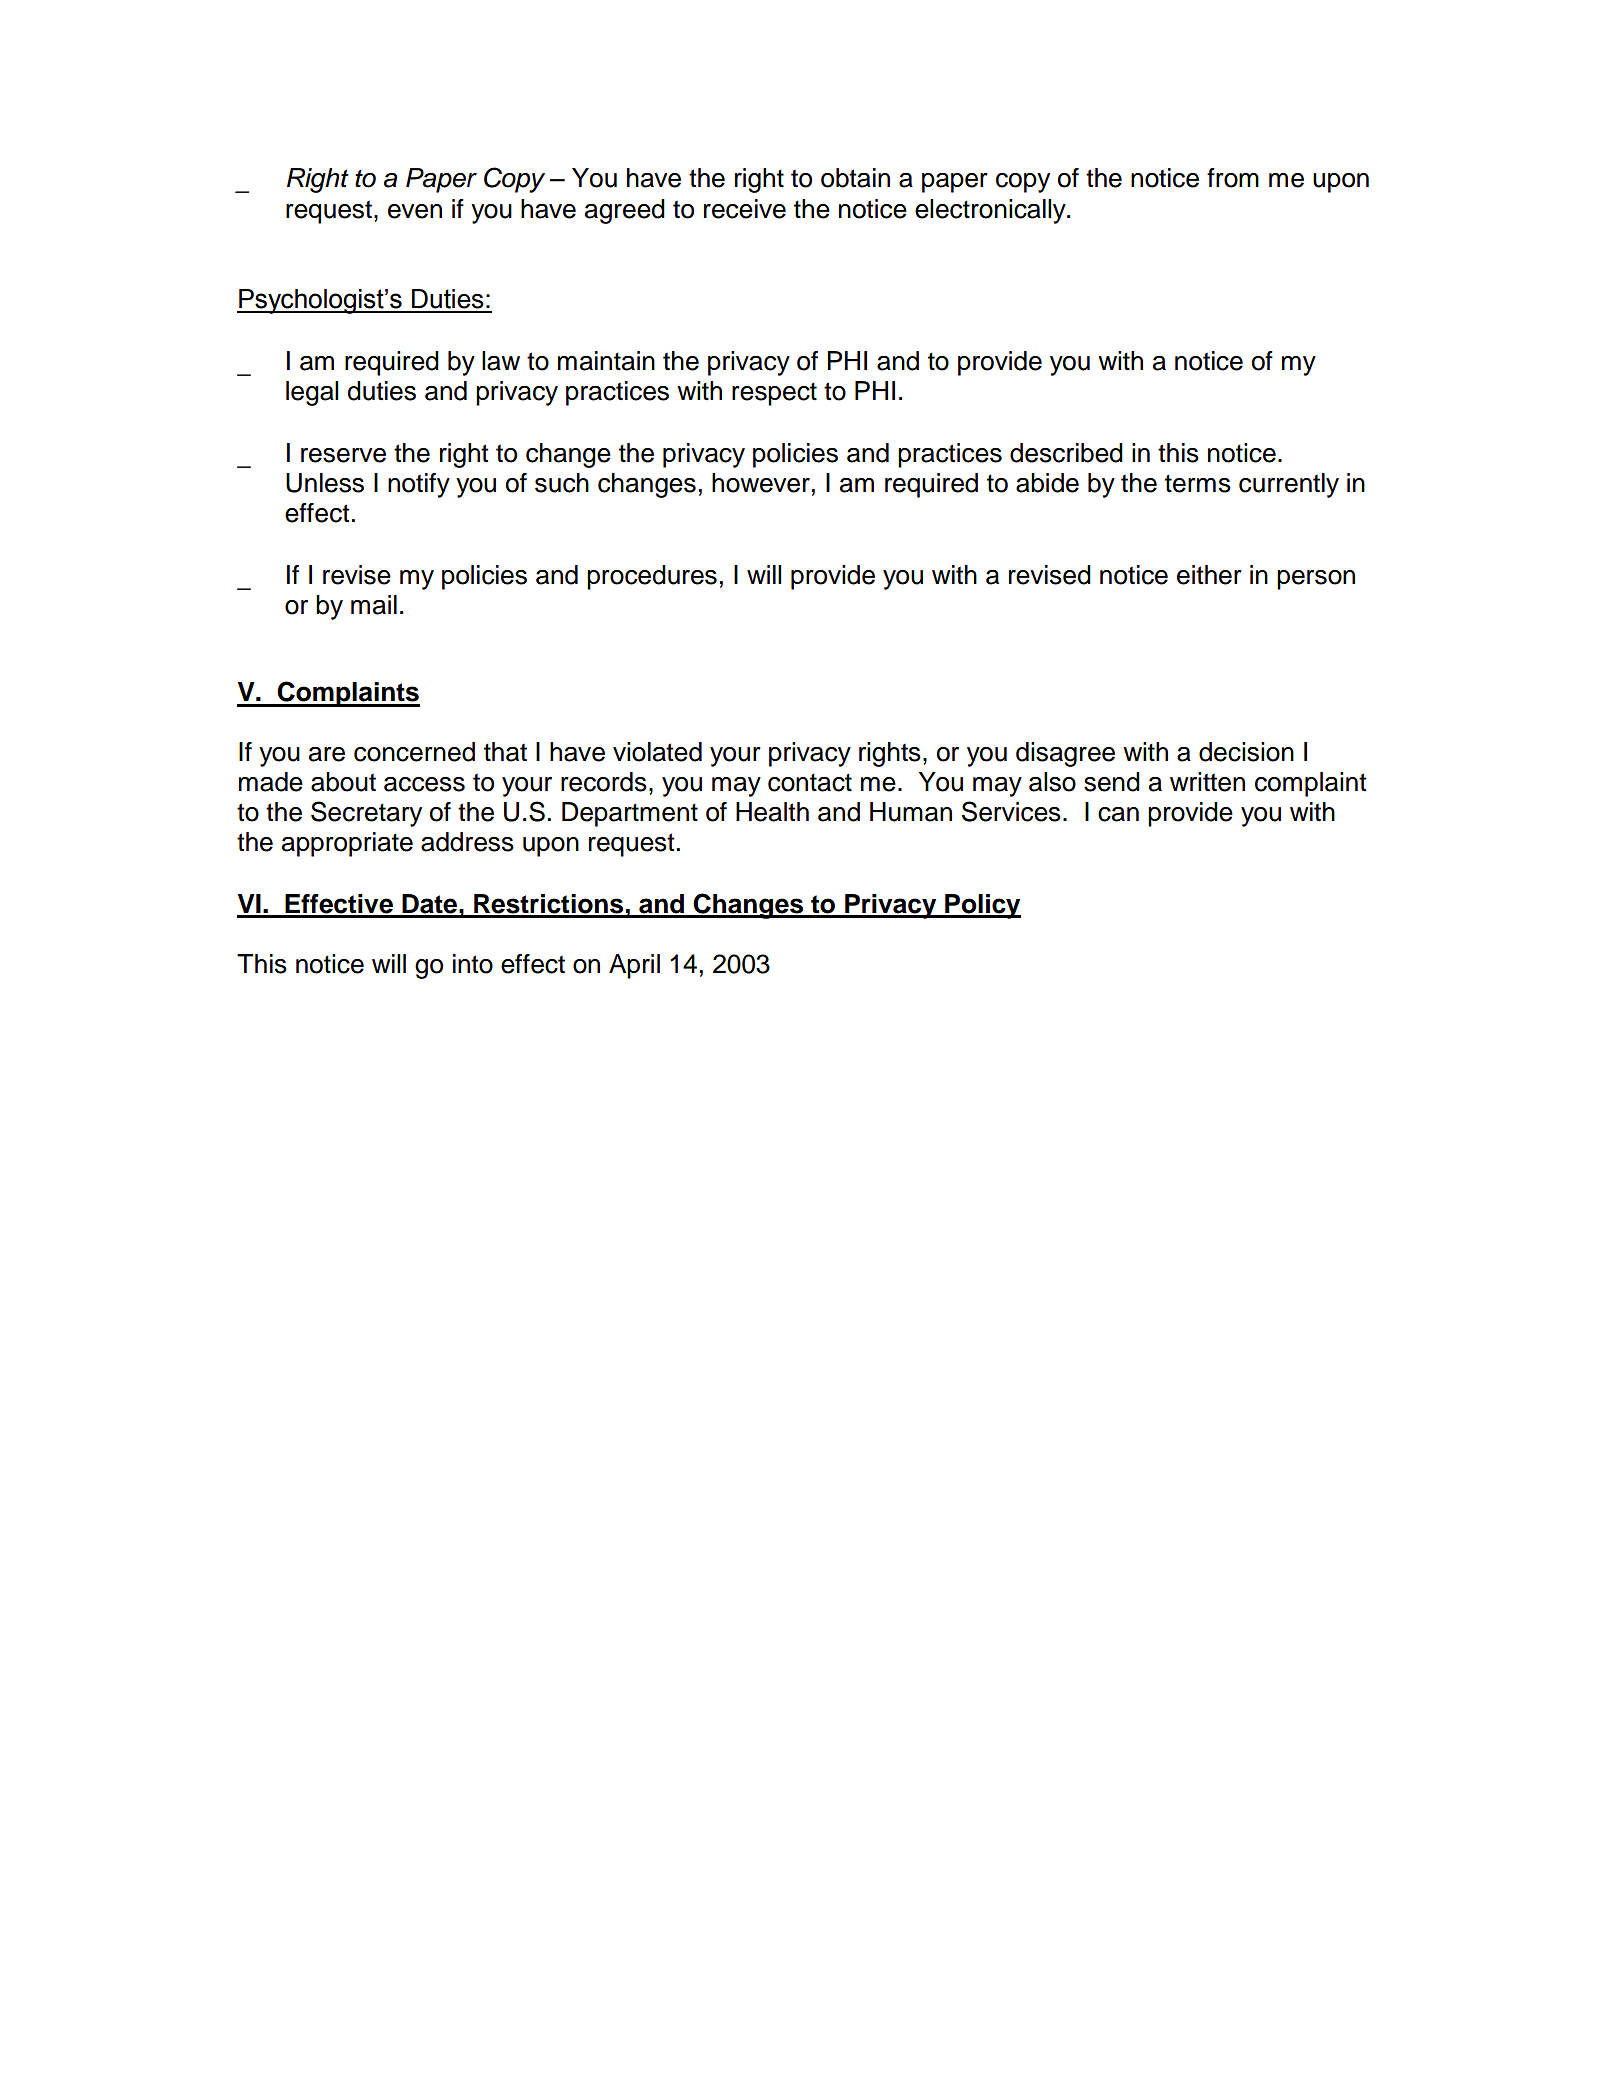 This screenshot has height=2088, width=1614. I want to click on respect, so click(774, 394).
